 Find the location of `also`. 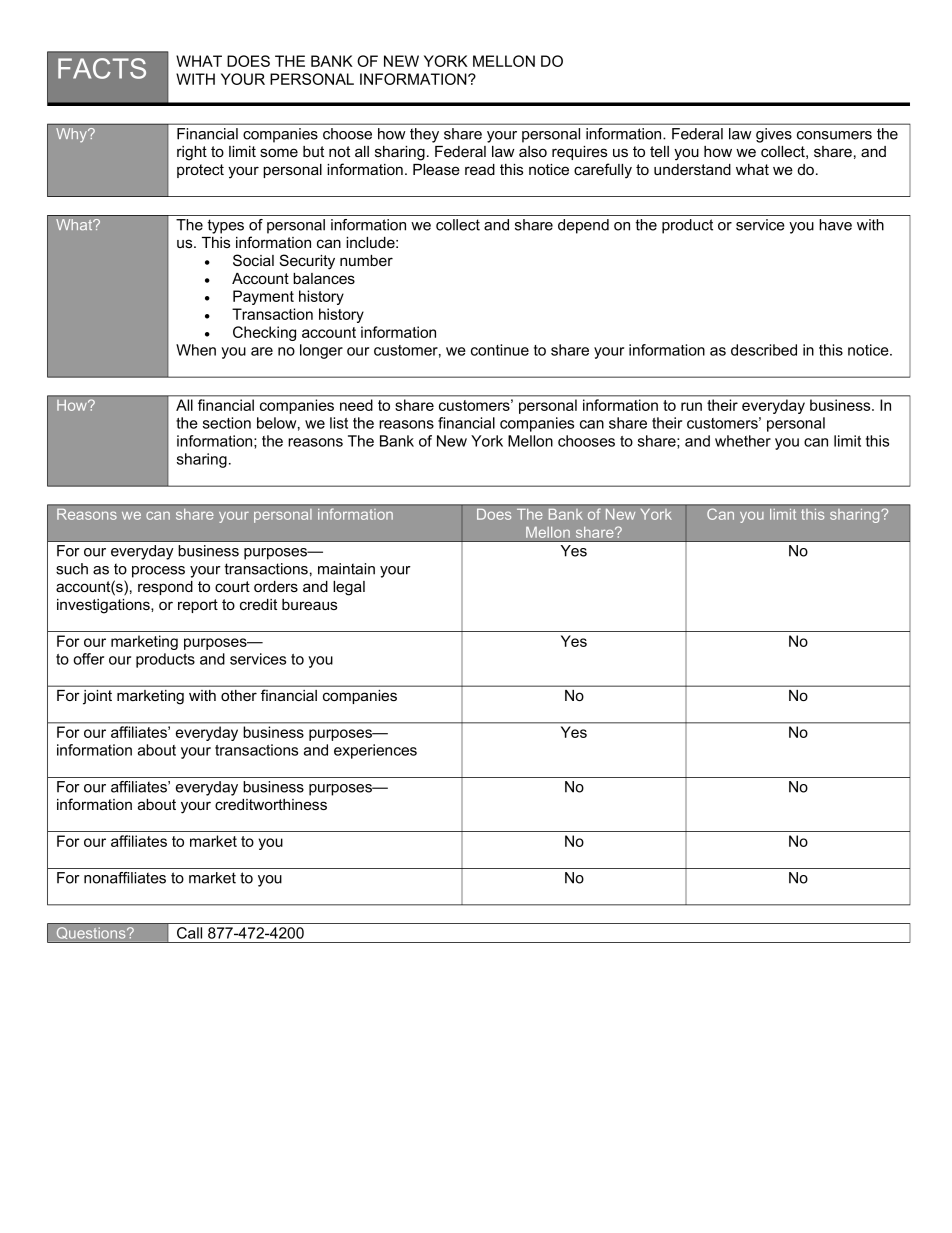

also is located at coordinates (533, 151).
